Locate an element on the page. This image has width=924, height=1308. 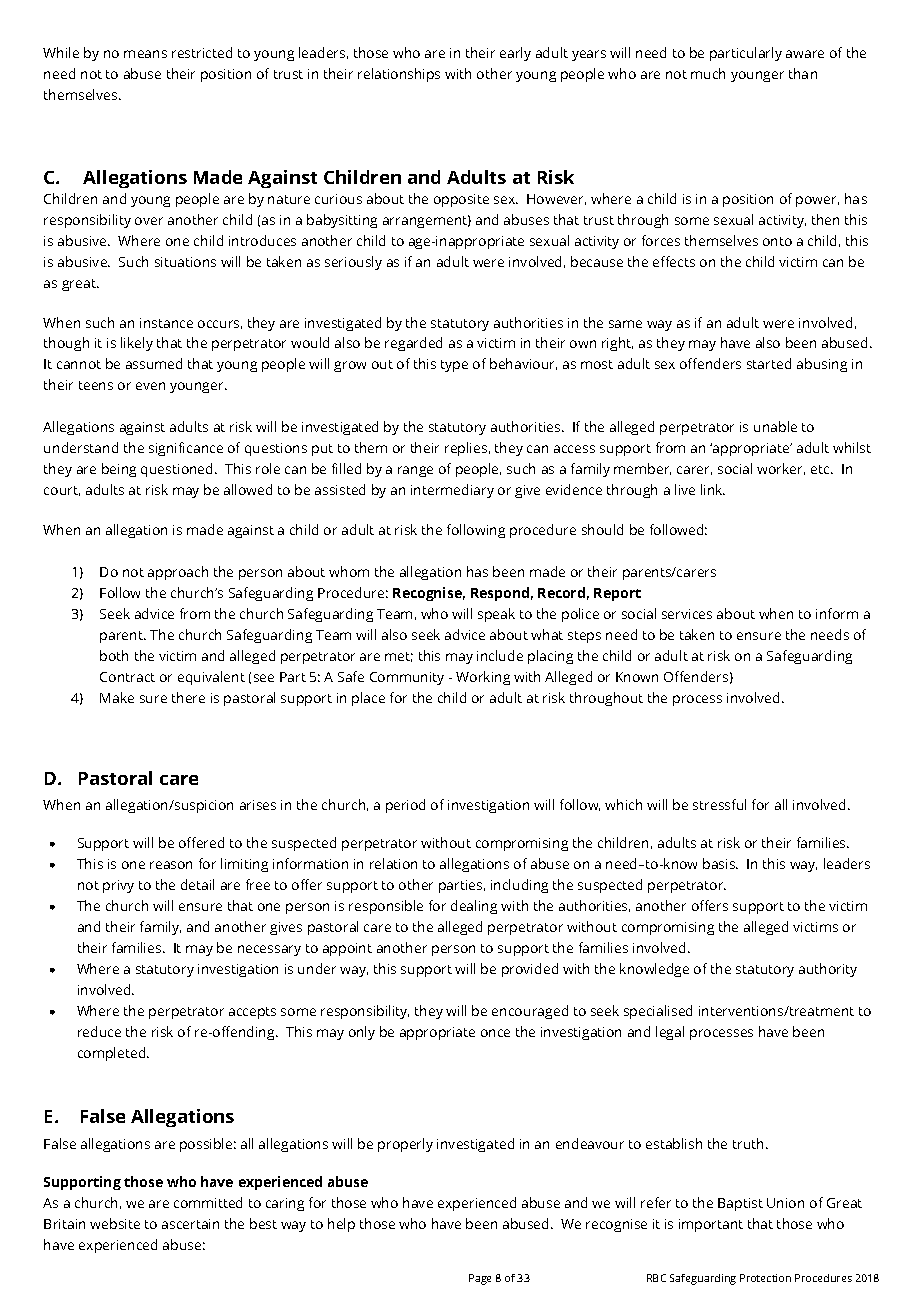
Working is located at coordinates (483, 678).
